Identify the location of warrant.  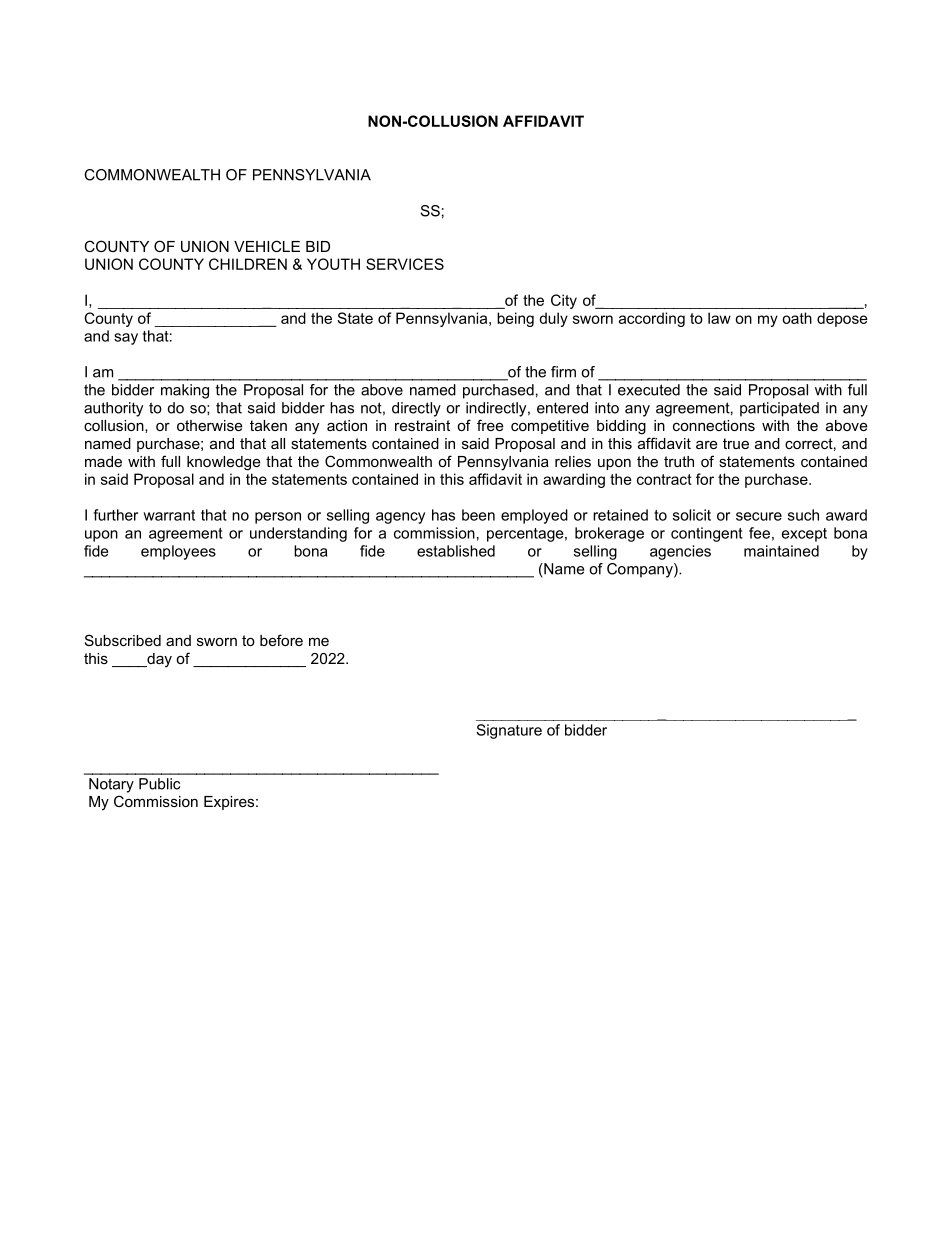
(169, 515).
